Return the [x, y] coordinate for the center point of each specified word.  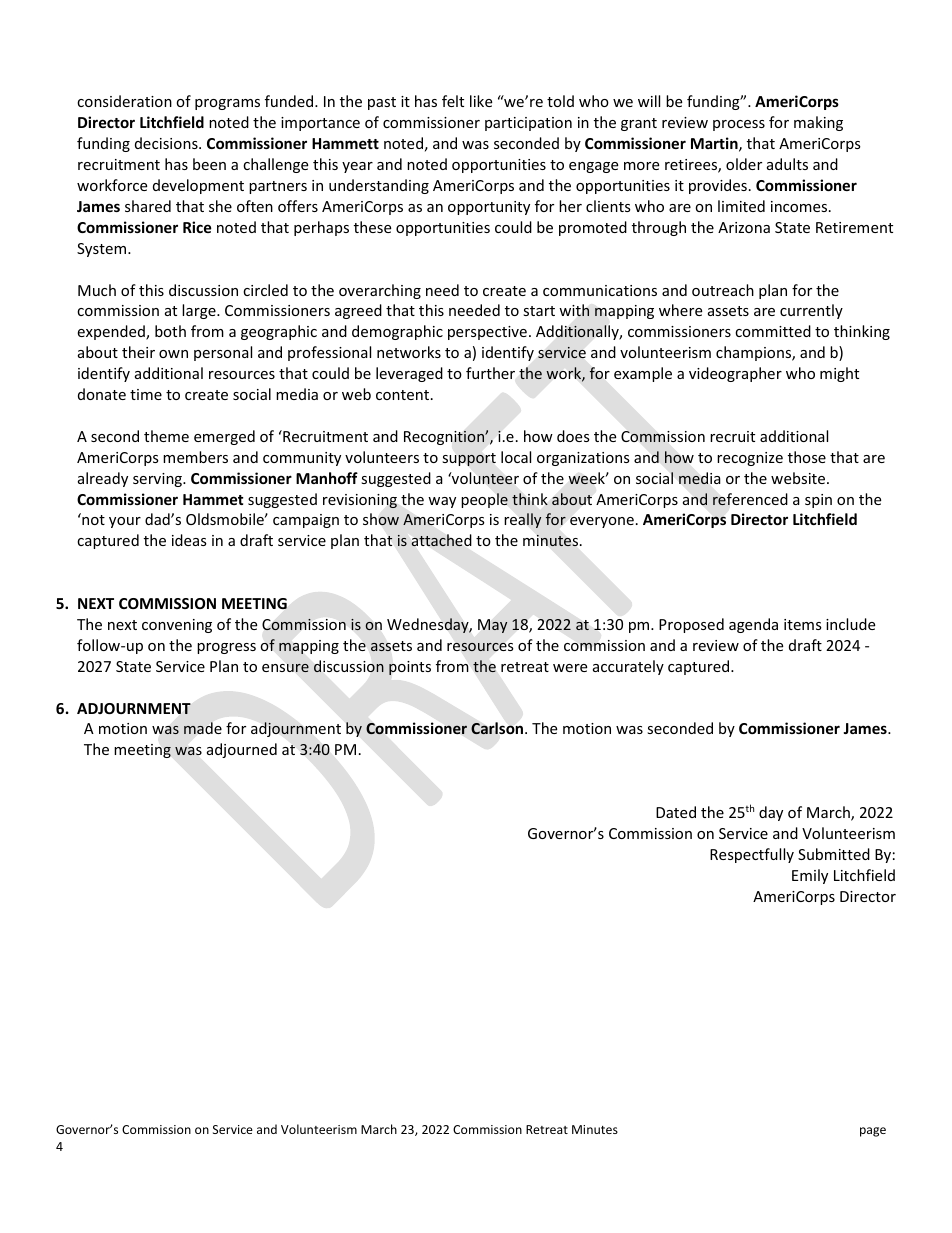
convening [177, 626]
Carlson [498, 728]
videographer [735, 374]
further [490, 373]
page [873, 1132]
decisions [167, 143]
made [203, 728]
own [173, 354]
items [803, 624]
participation [528, 124]
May [492, 626]
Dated [676, 812]
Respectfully [752, 855]
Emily [810, 876]
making [818, 123]
